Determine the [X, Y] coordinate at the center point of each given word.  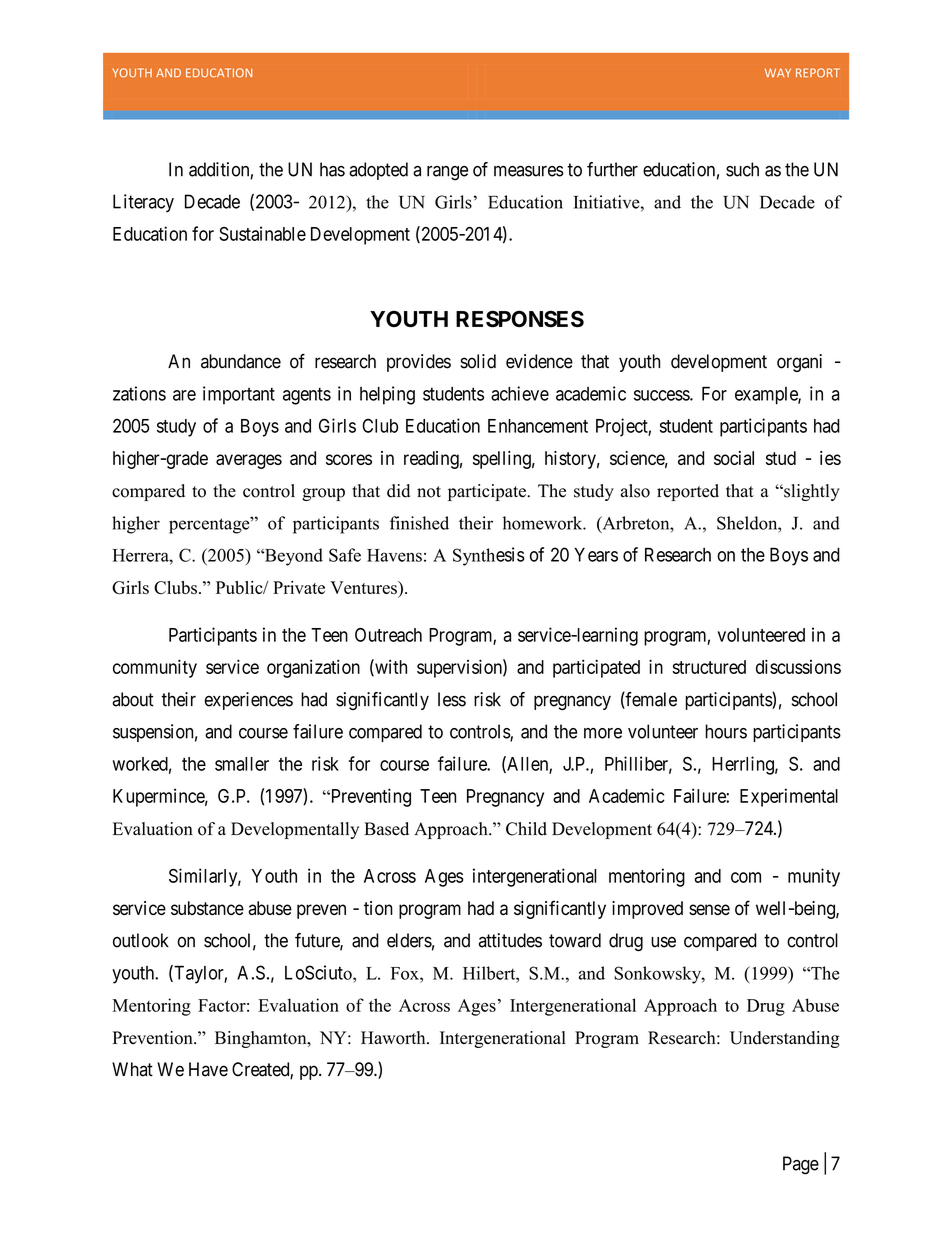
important [239, 395]
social [734, 458]
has [332, 169]
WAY [778, 72]
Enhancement [538, 426]
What [132, 1069]
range [447, 173]
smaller [242, 764]
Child [526, 829]
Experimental [789, 797]
